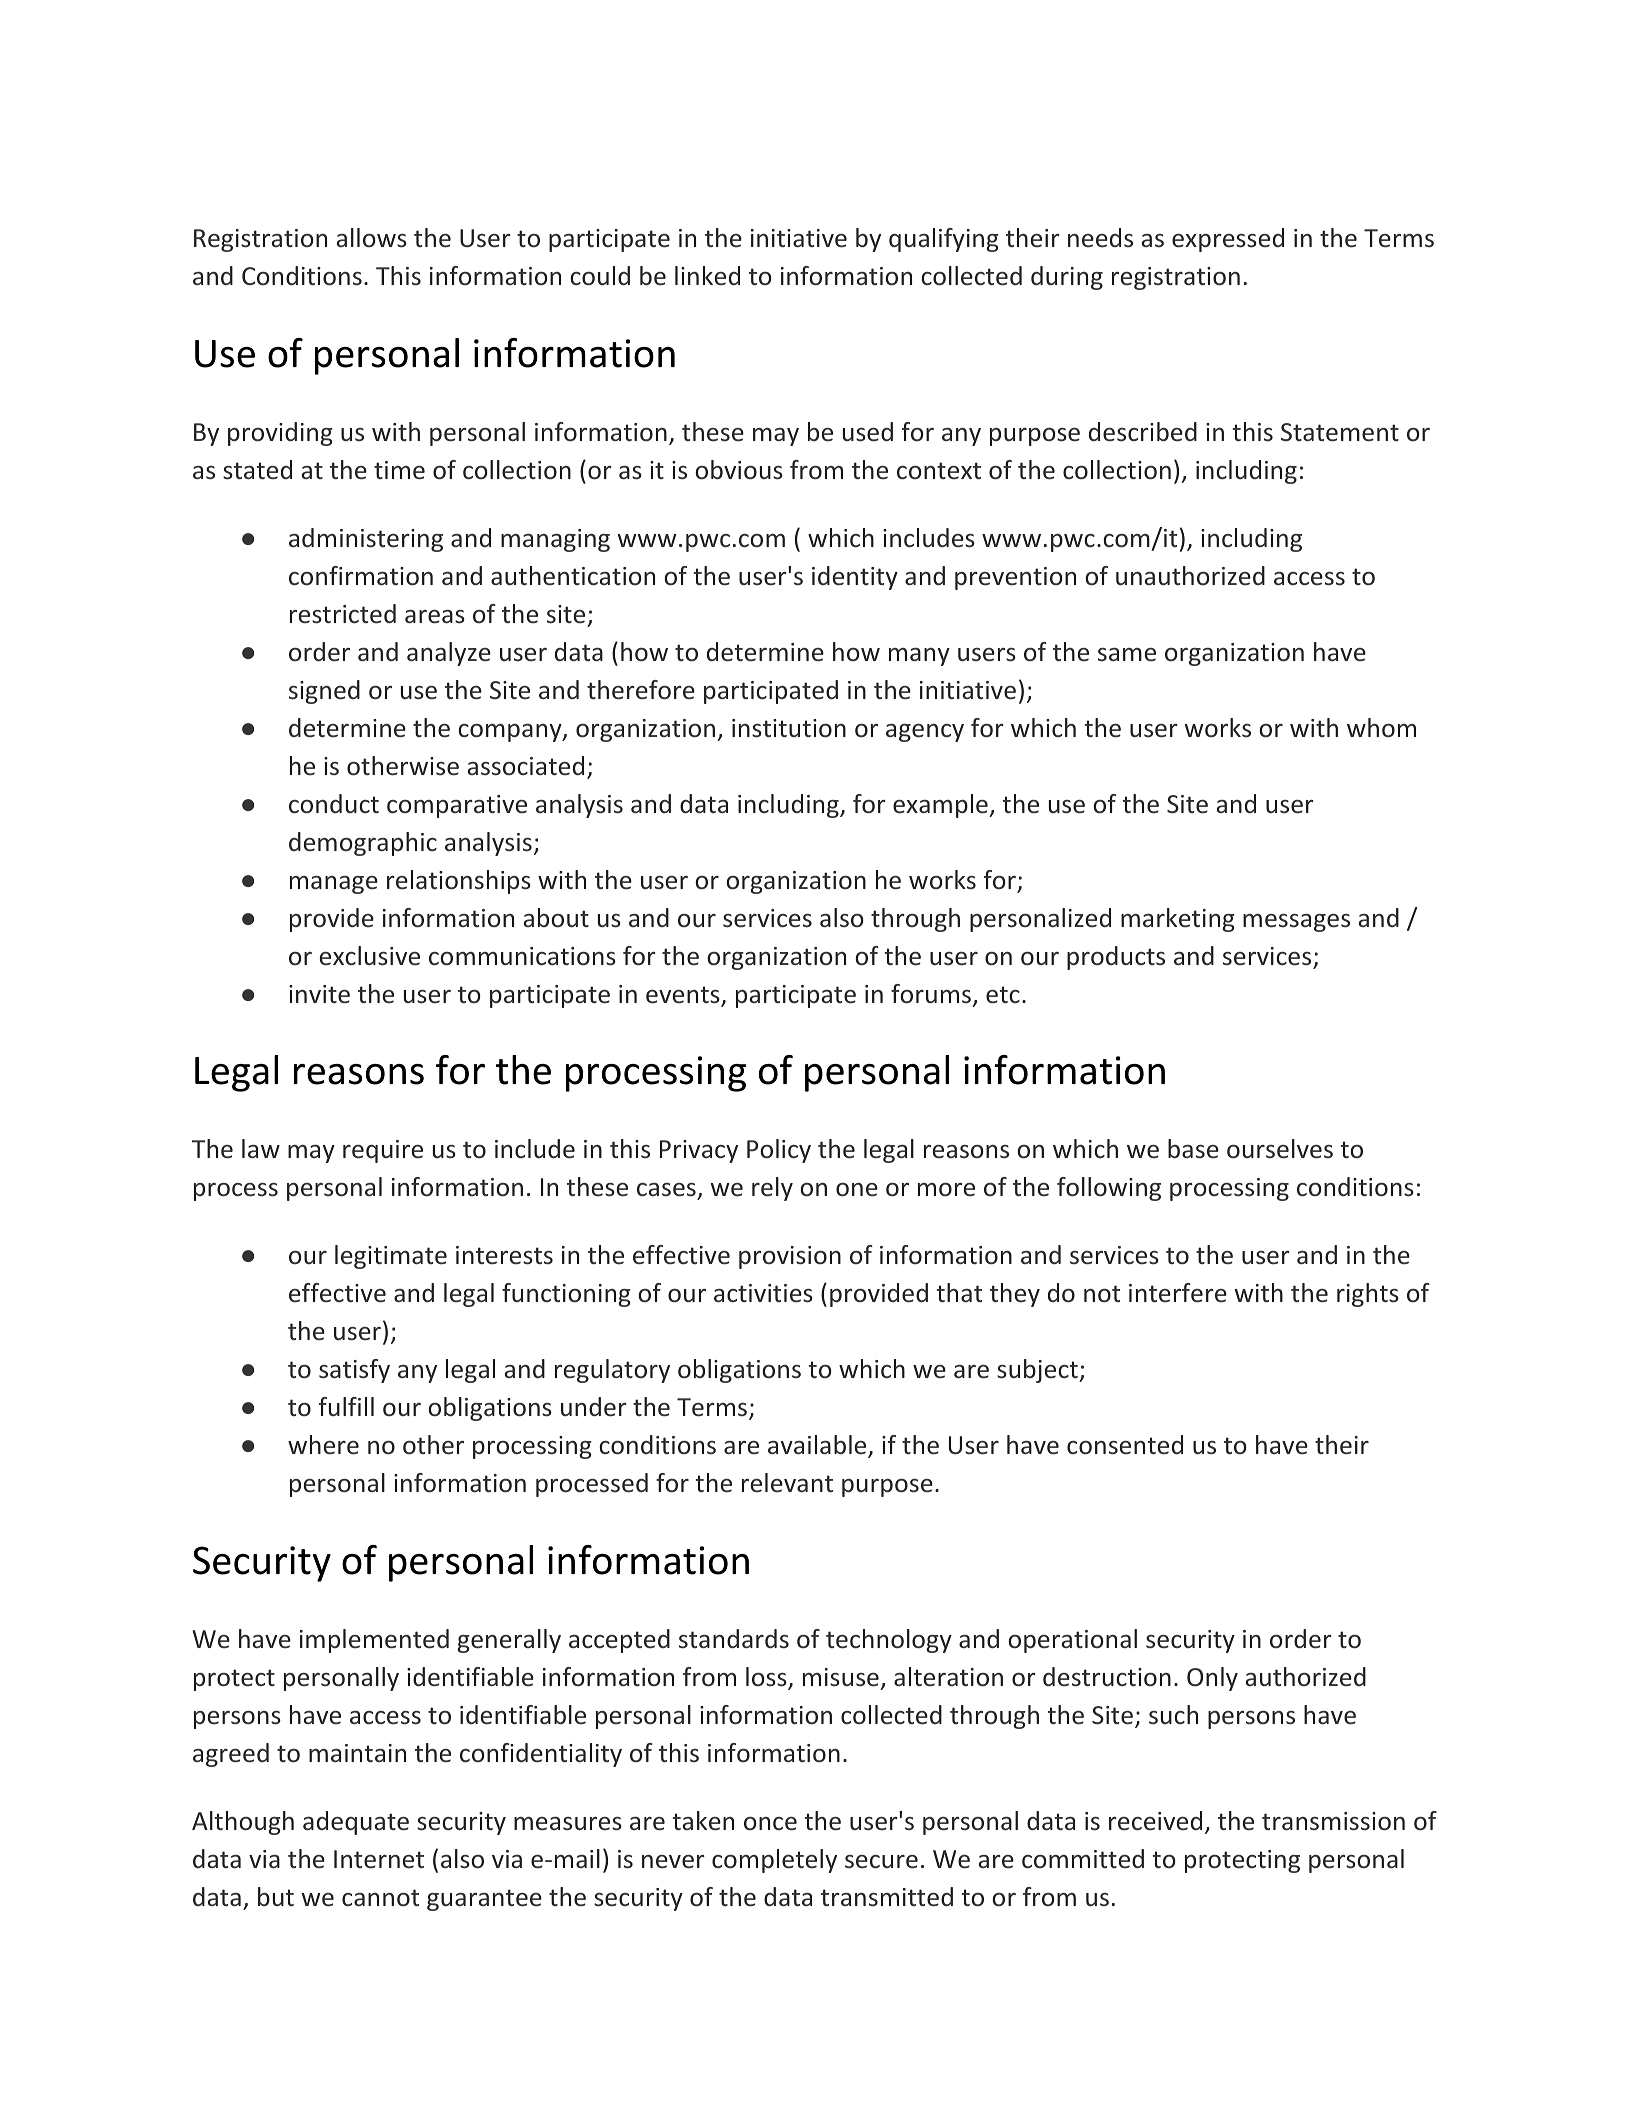 This screenshot has height=2110, width=1631. I want to click on Internet, so click(379, 1859).
